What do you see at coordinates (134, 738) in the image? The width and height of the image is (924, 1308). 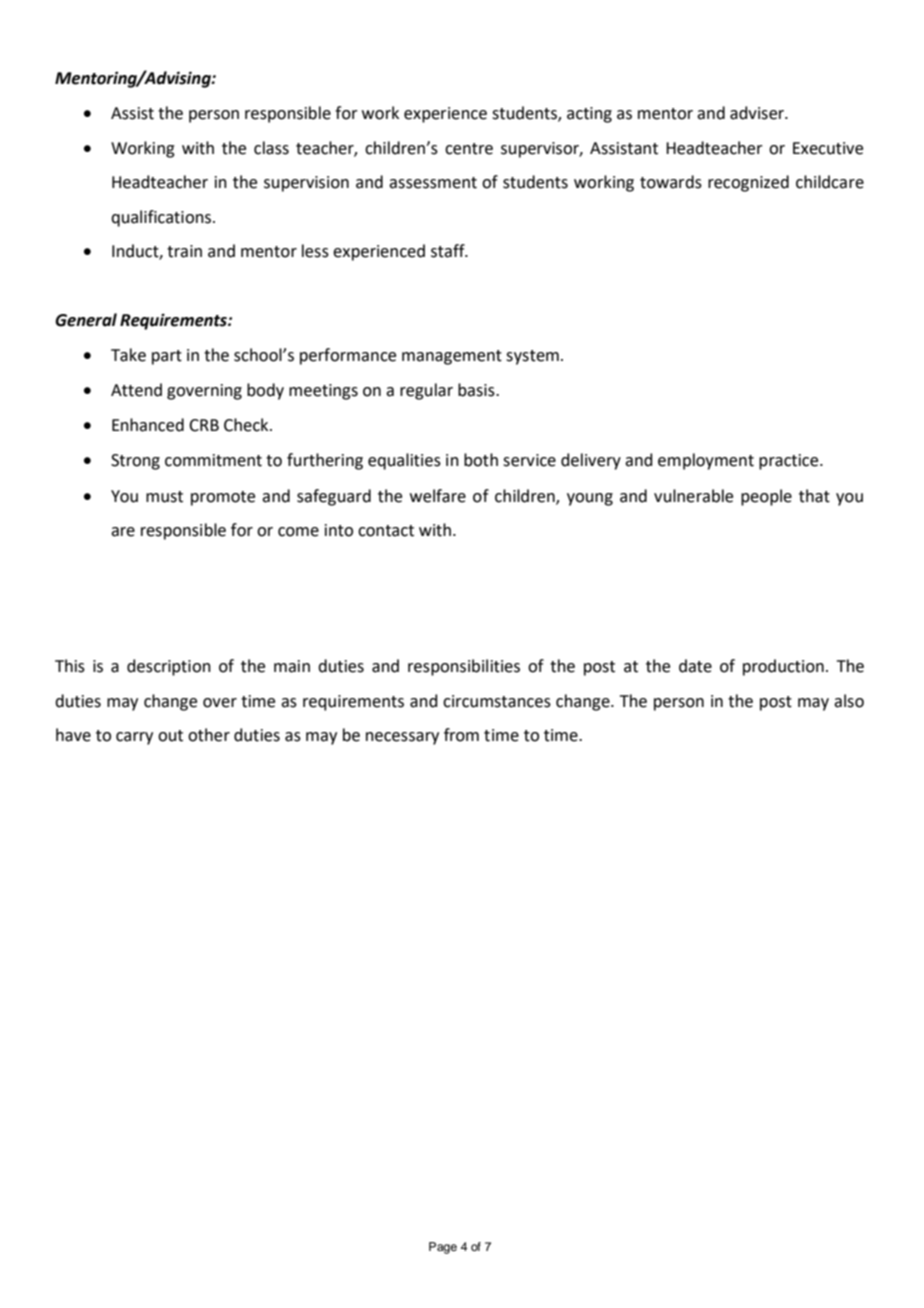 I see `carry` at bounding box center [134, 738].
